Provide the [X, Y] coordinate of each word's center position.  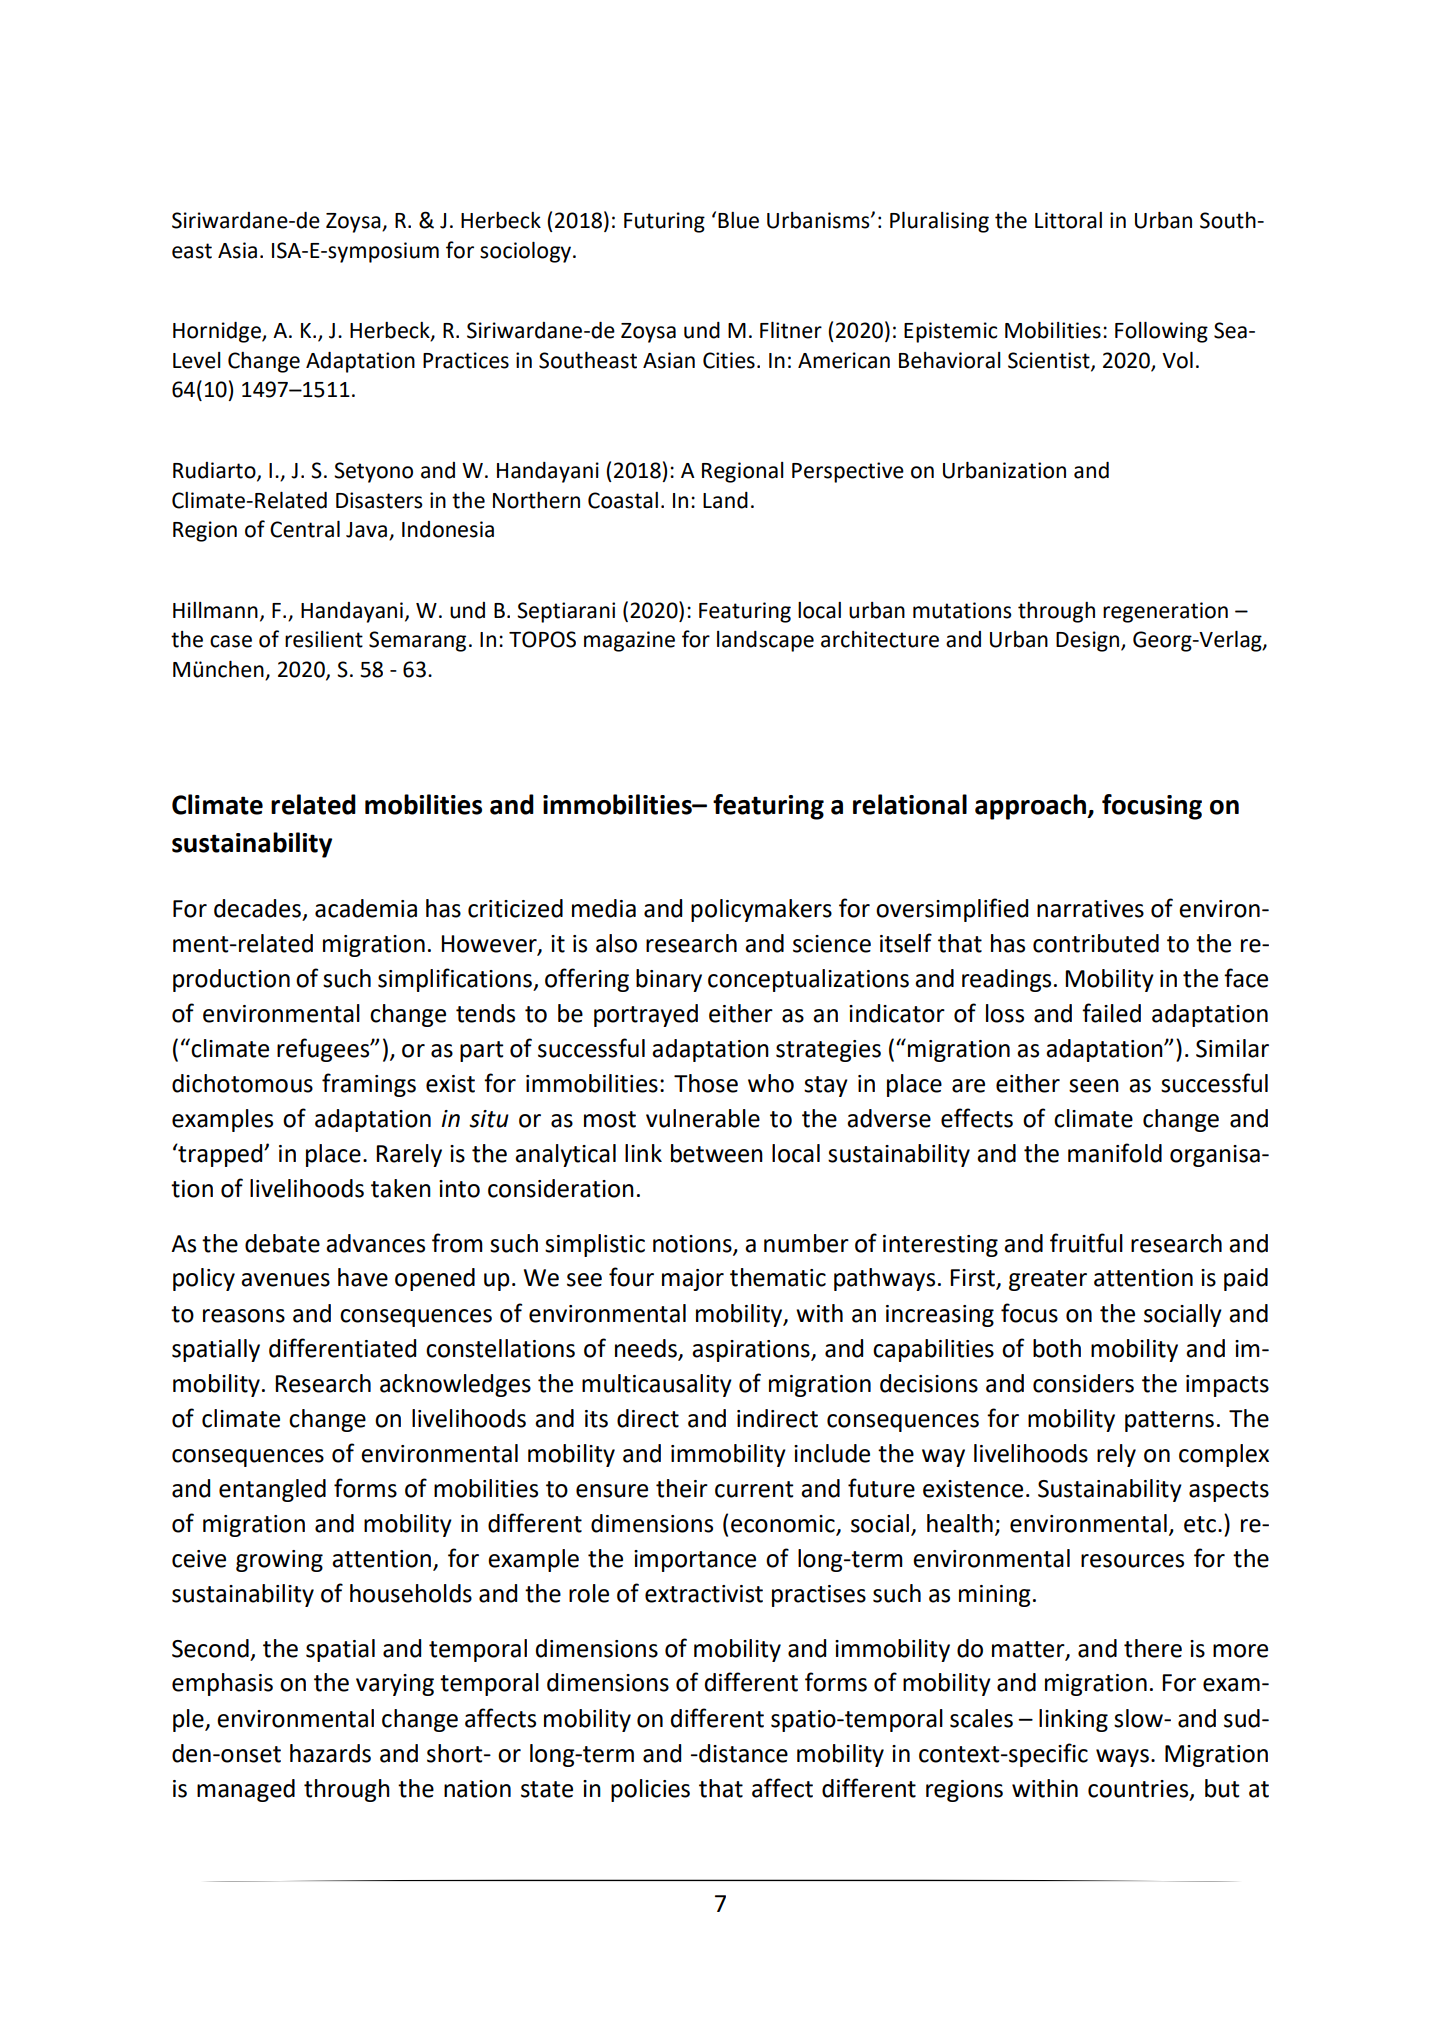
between [717, 1153]
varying [395, 1685]
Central [305, 529]
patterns [1169, 1421]
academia [366, 908]
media [604, 908]
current [754, 1489]
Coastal [623, 500]
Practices [466, 360]
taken [401, 1188]
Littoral [1068, 220]
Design [1089, 641]
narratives [1090, 909]
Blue [738, 220]
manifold [1115, 1153]
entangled [272, 1490]
